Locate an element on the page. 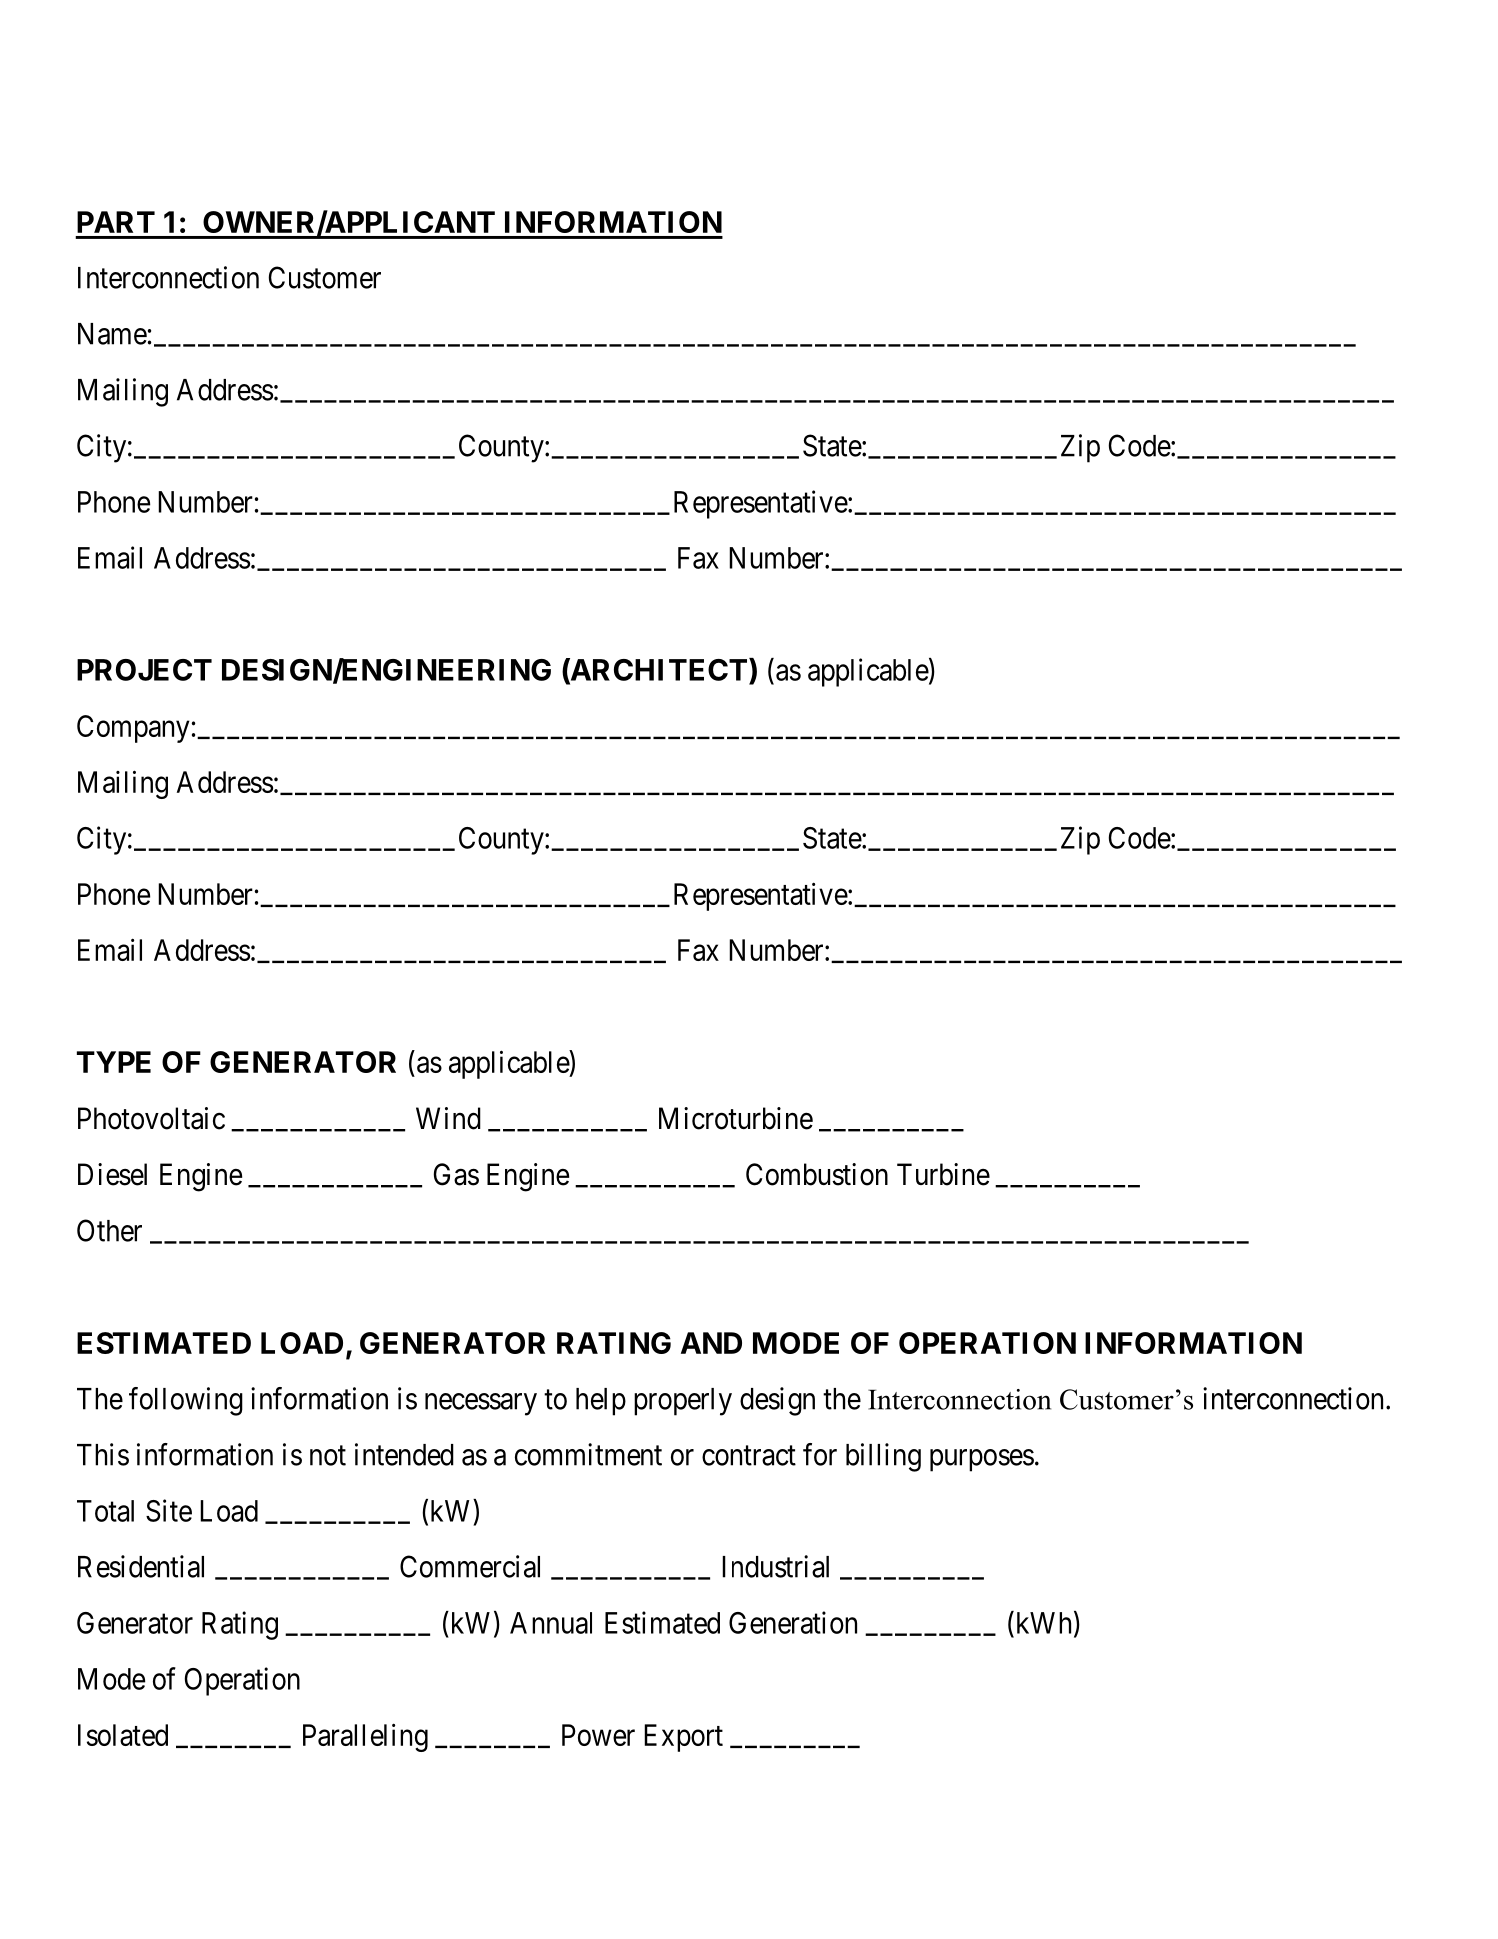 This page has width=1498, height=1939. TYPE is located at coordinates (114, 1062).
